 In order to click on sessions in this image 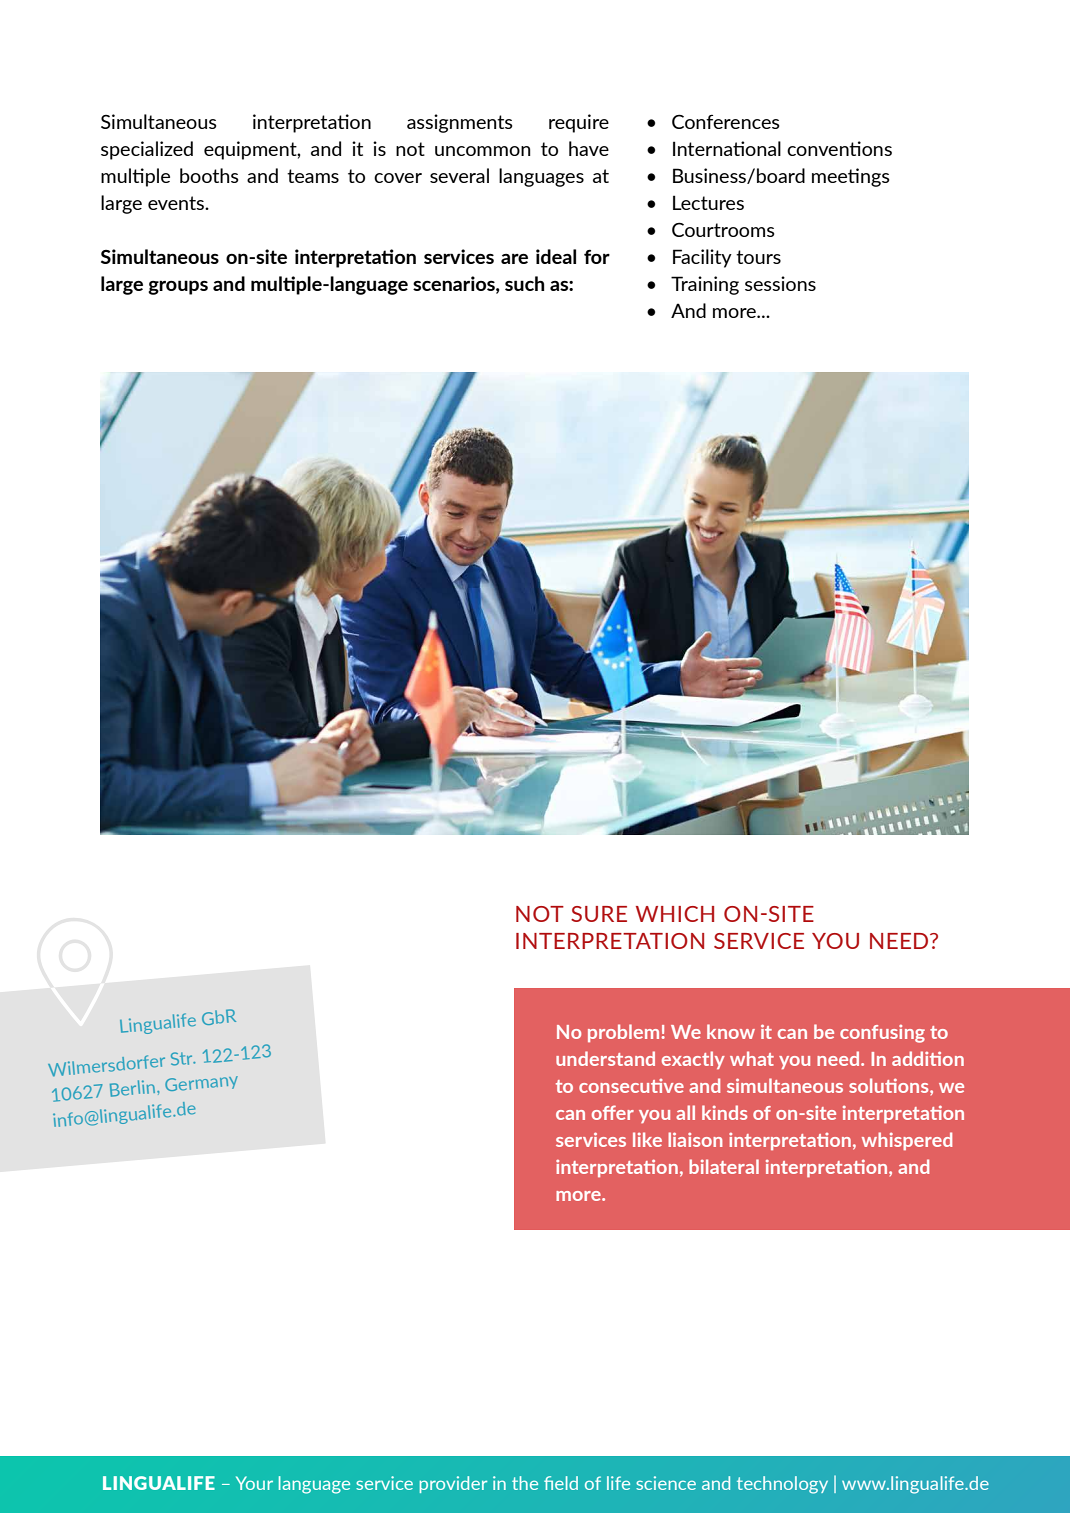, I will do `click(780, 283)`.
